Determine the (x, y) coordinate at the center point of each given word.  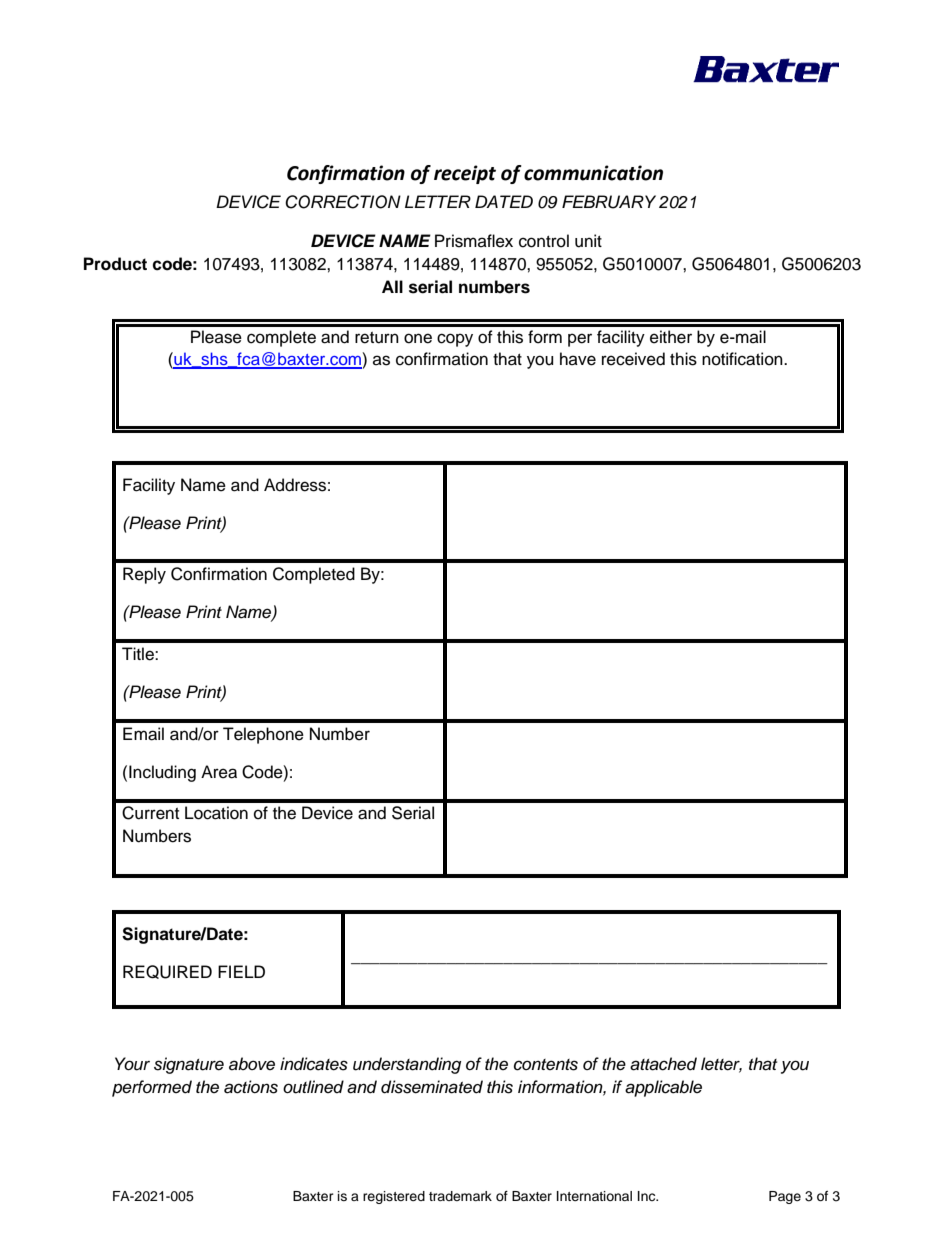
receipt (465, 174)
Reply (144, 575)
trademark (460, 1196)
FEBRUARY (609, 202)
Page (785, 1197)
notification (743, 359)
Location (216, 813)
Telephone (263, 735)
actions (251, 1087)
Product (115, 264)
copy (455, 340)
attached (663, 1064)
